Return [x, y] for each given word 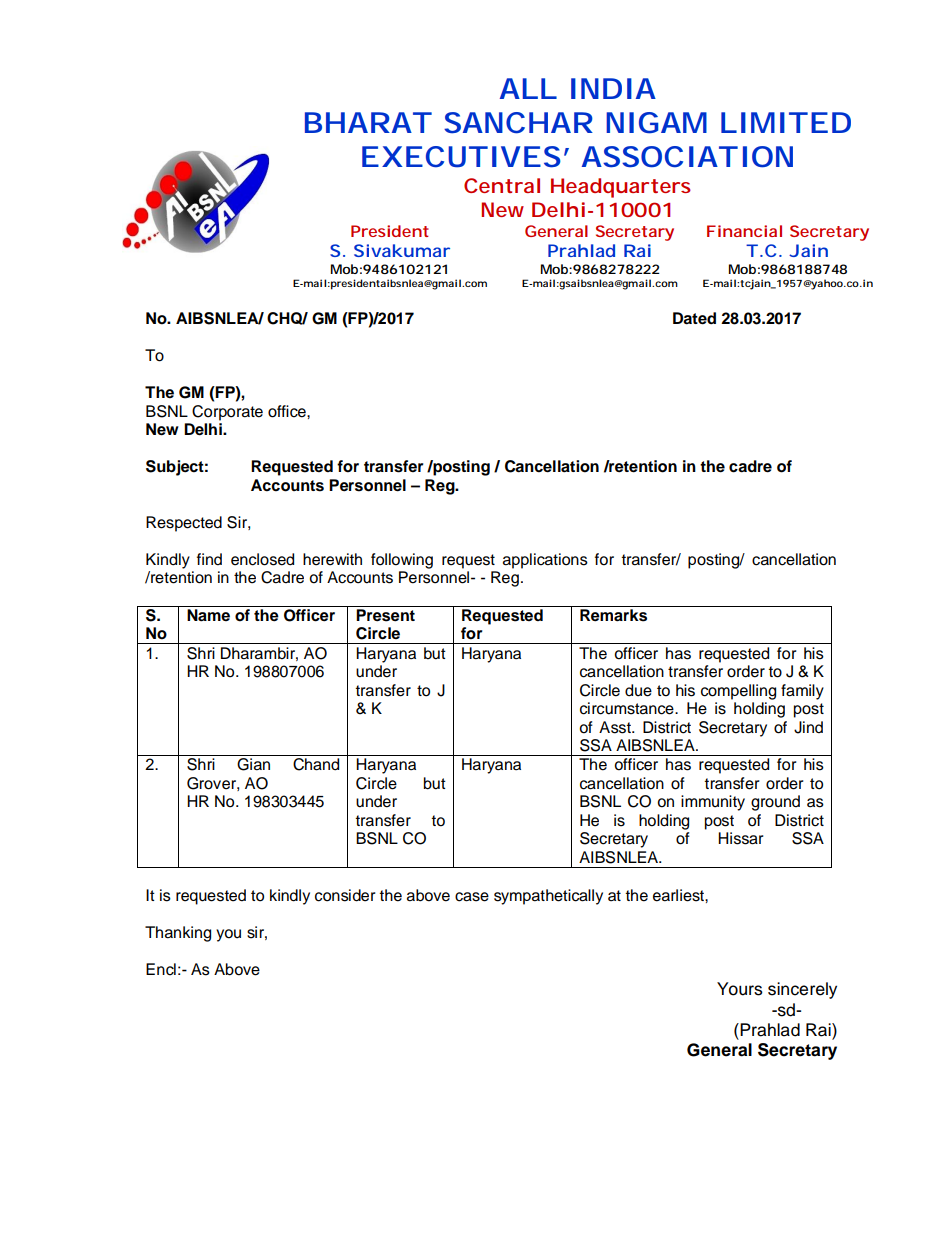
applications [545, 561]
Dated [694, 318]
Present [385, 615]
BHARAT [368, 122]
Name [208, 615]
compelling [738, 692]
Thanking [178, 934]
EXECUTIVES [461, 157]
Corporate [227, 413]
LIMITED [786, 122]
